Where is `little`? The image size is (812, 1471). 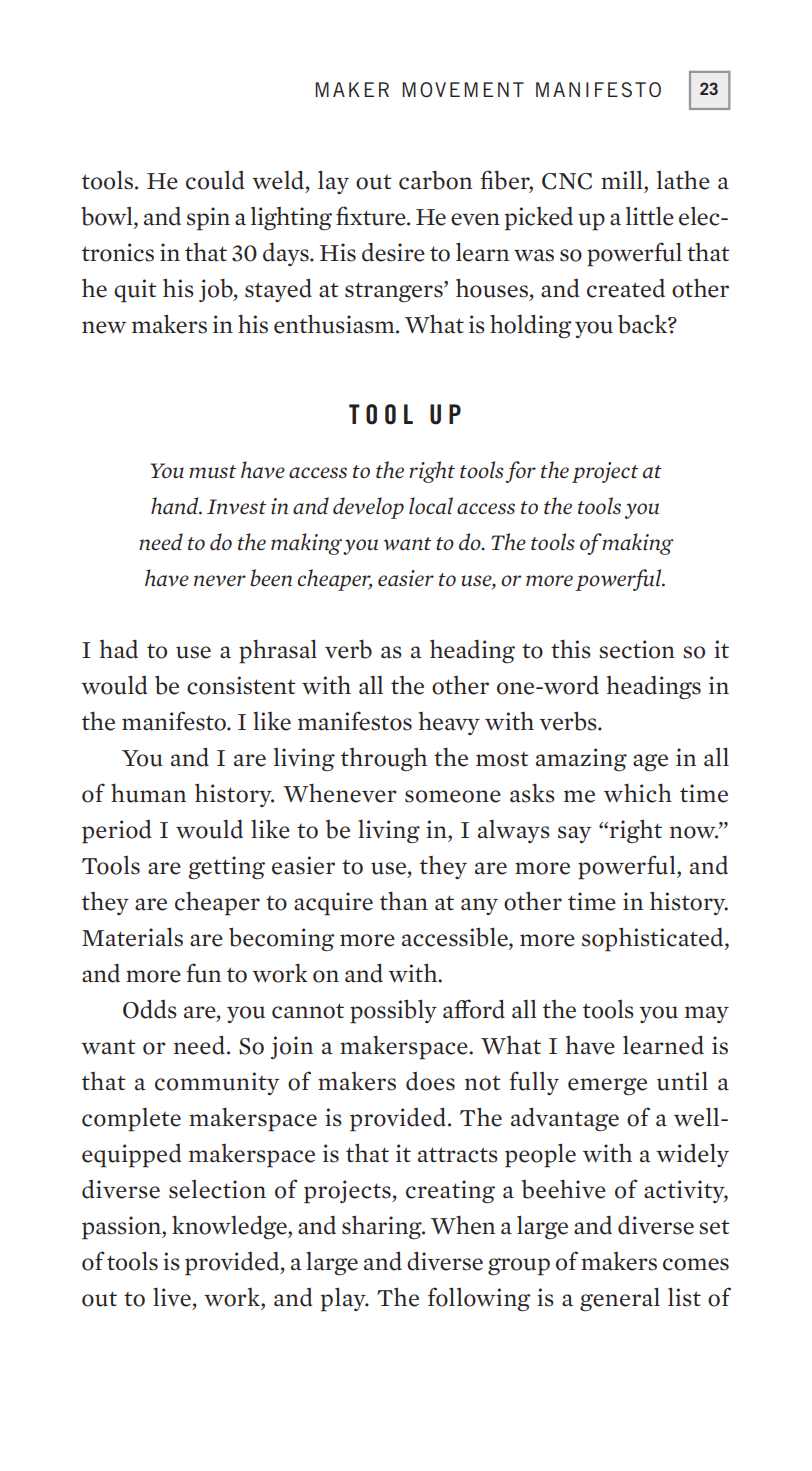 little is located at coordinates (650, 216).
